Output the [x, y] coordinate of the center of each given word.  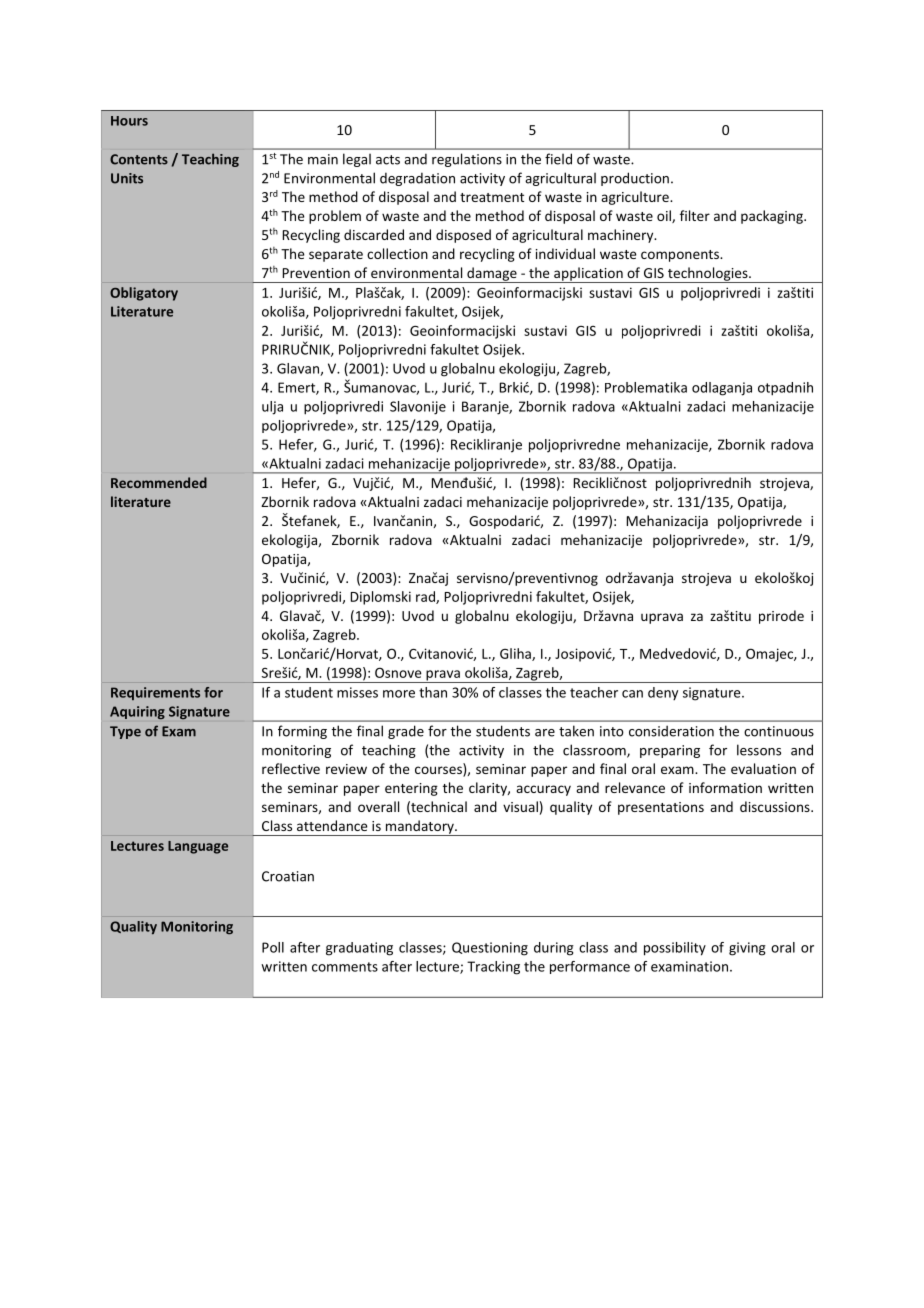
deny [663, 693]
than [433, 692]
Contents [139, 159]
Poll [273, 947]
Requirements [155, 693]
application [588, 275]
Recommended [159, 482]
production [635, 179]
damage [492, 275]
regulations [467, 160]
